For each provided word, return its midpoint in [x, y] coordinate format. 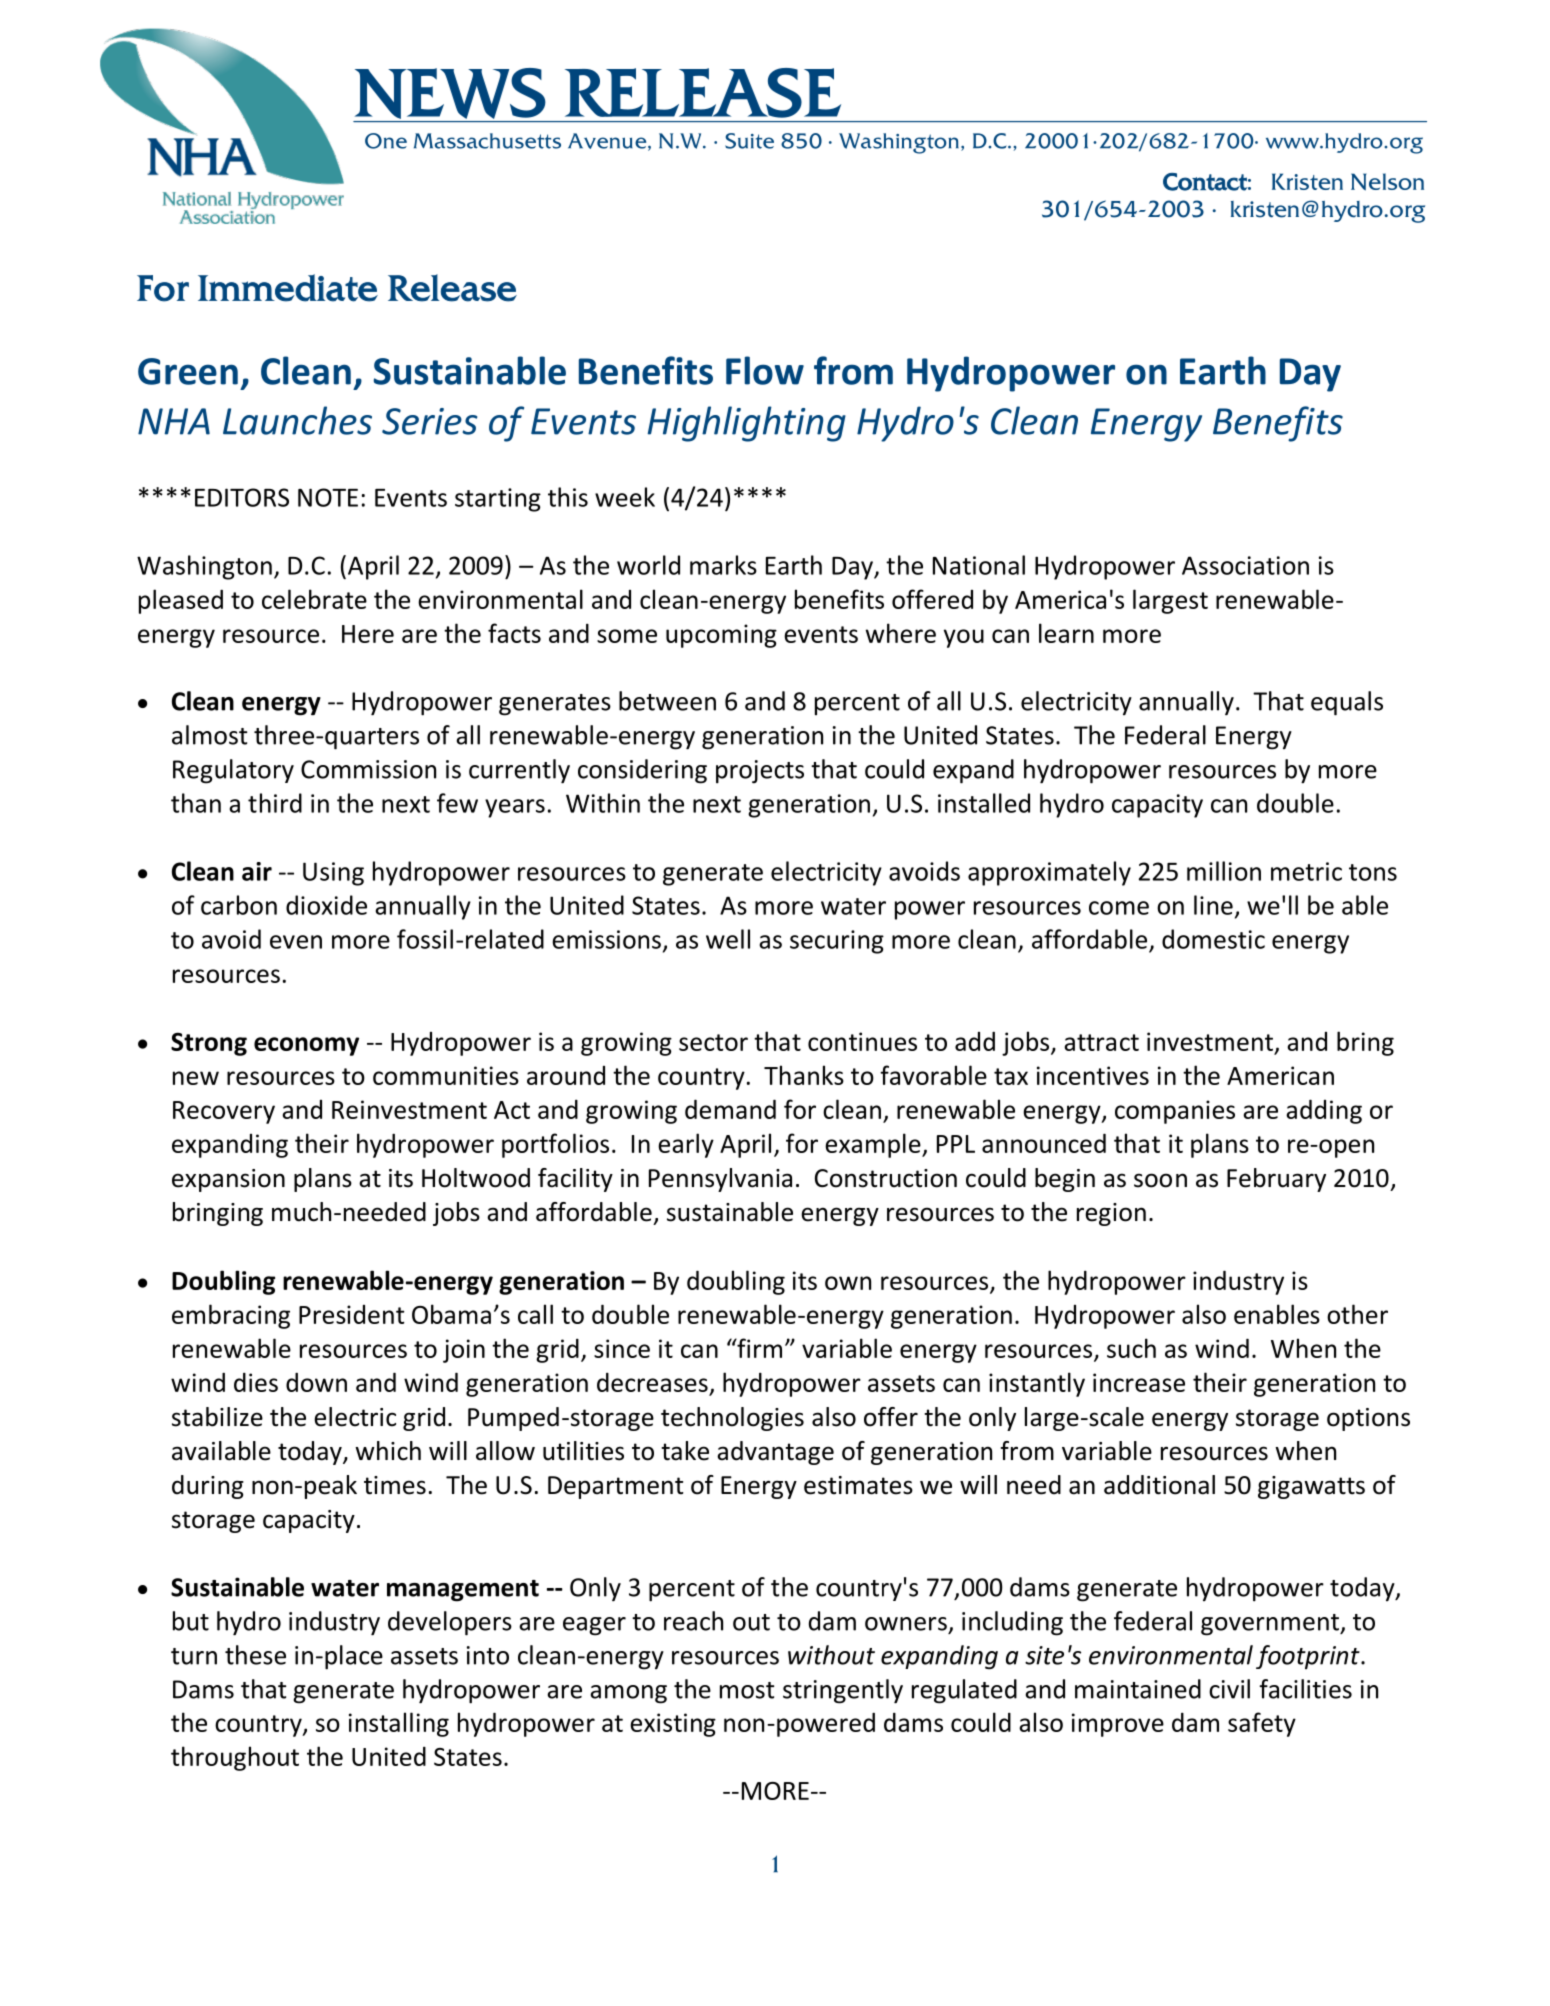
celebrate [314, 599]
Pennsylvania [720, 1180]
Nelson [1387, 182]
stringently [843, 1691]
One [386, 141]
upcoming [721, 636]
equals [1347, 703]
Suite [749, 141]
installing [399, 1724]
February [1276, 1180]
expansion [228, 1180]
